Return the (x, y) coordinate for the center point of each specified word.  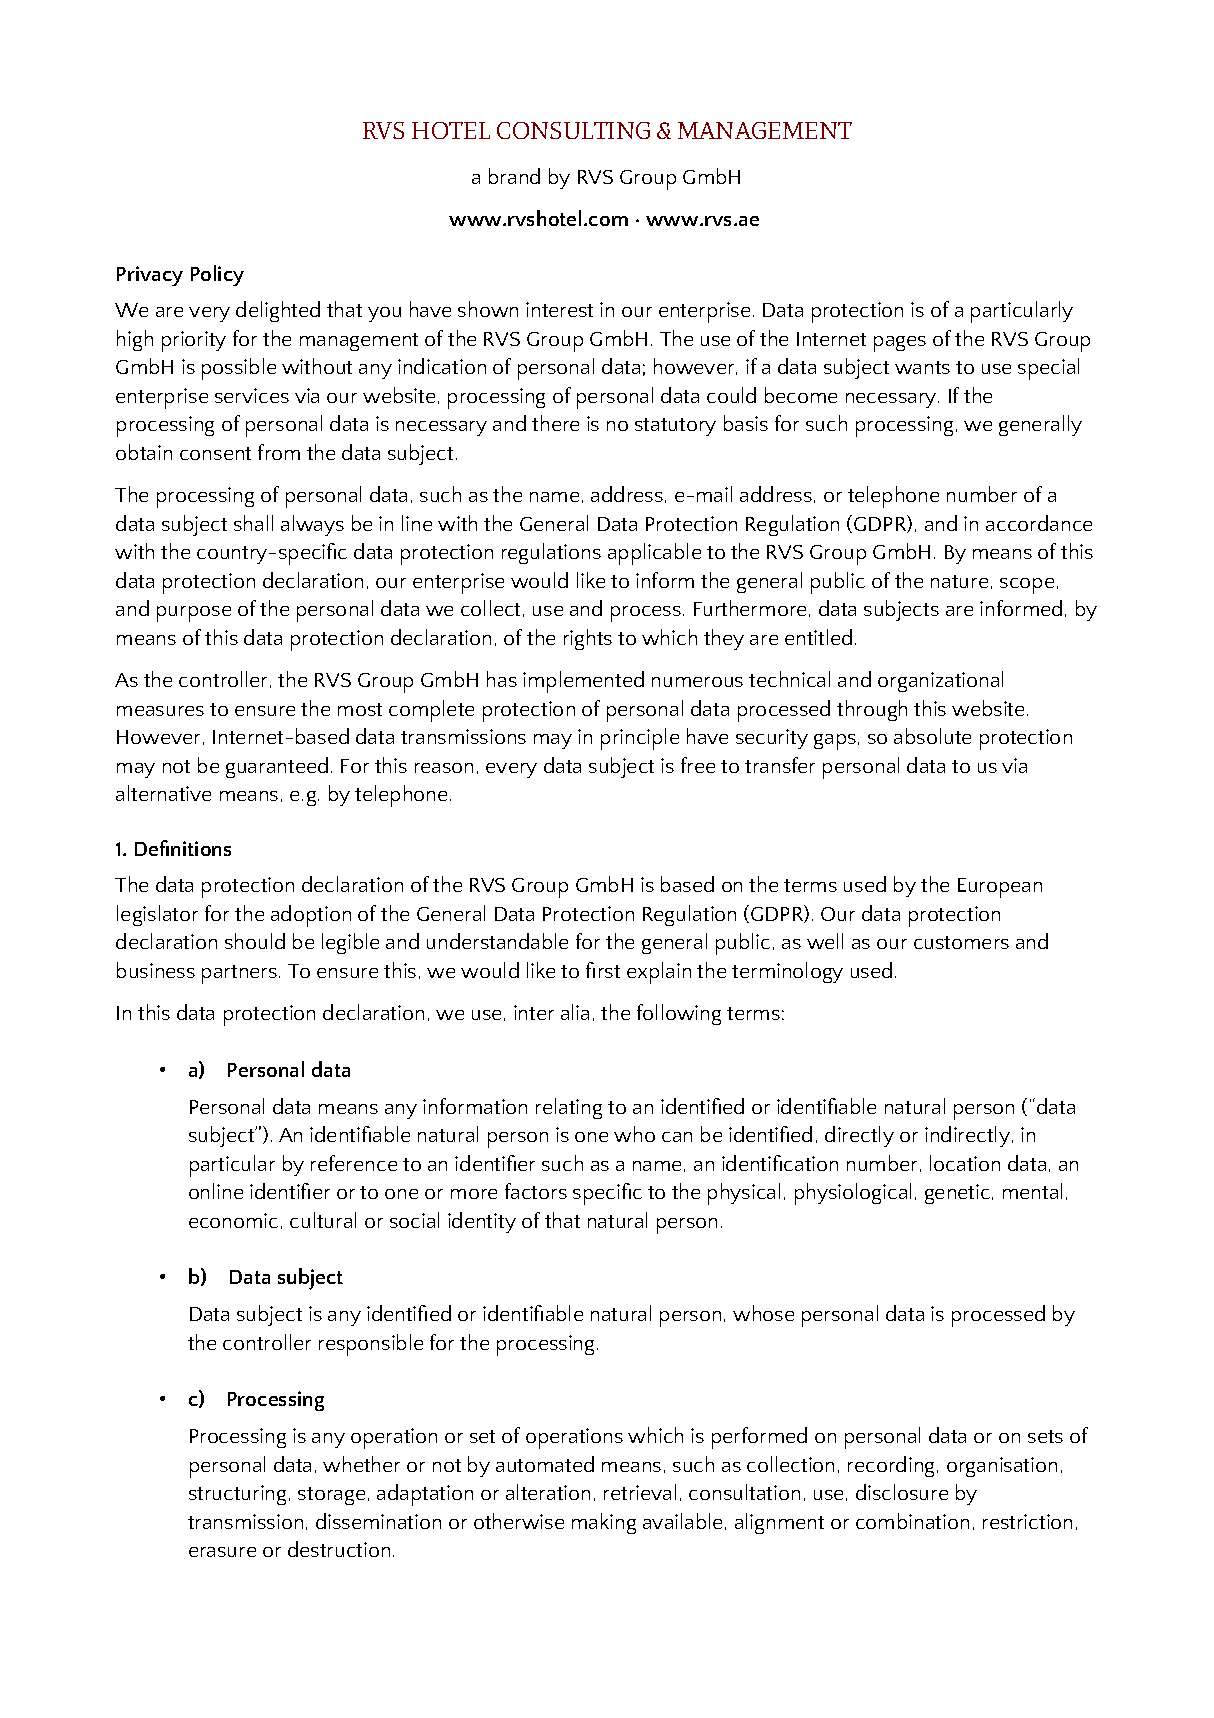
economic (233, 1220)
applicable (654, 554)
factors (536, 1191)
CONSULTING (573, 130)
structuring (237, 1495)
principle (640, 739)
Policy (217, 275)
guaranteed (277, 767)
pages (900, 344)
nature (959, 581)
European (1000, 888)
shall (253, 523)
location (965, 1163)
